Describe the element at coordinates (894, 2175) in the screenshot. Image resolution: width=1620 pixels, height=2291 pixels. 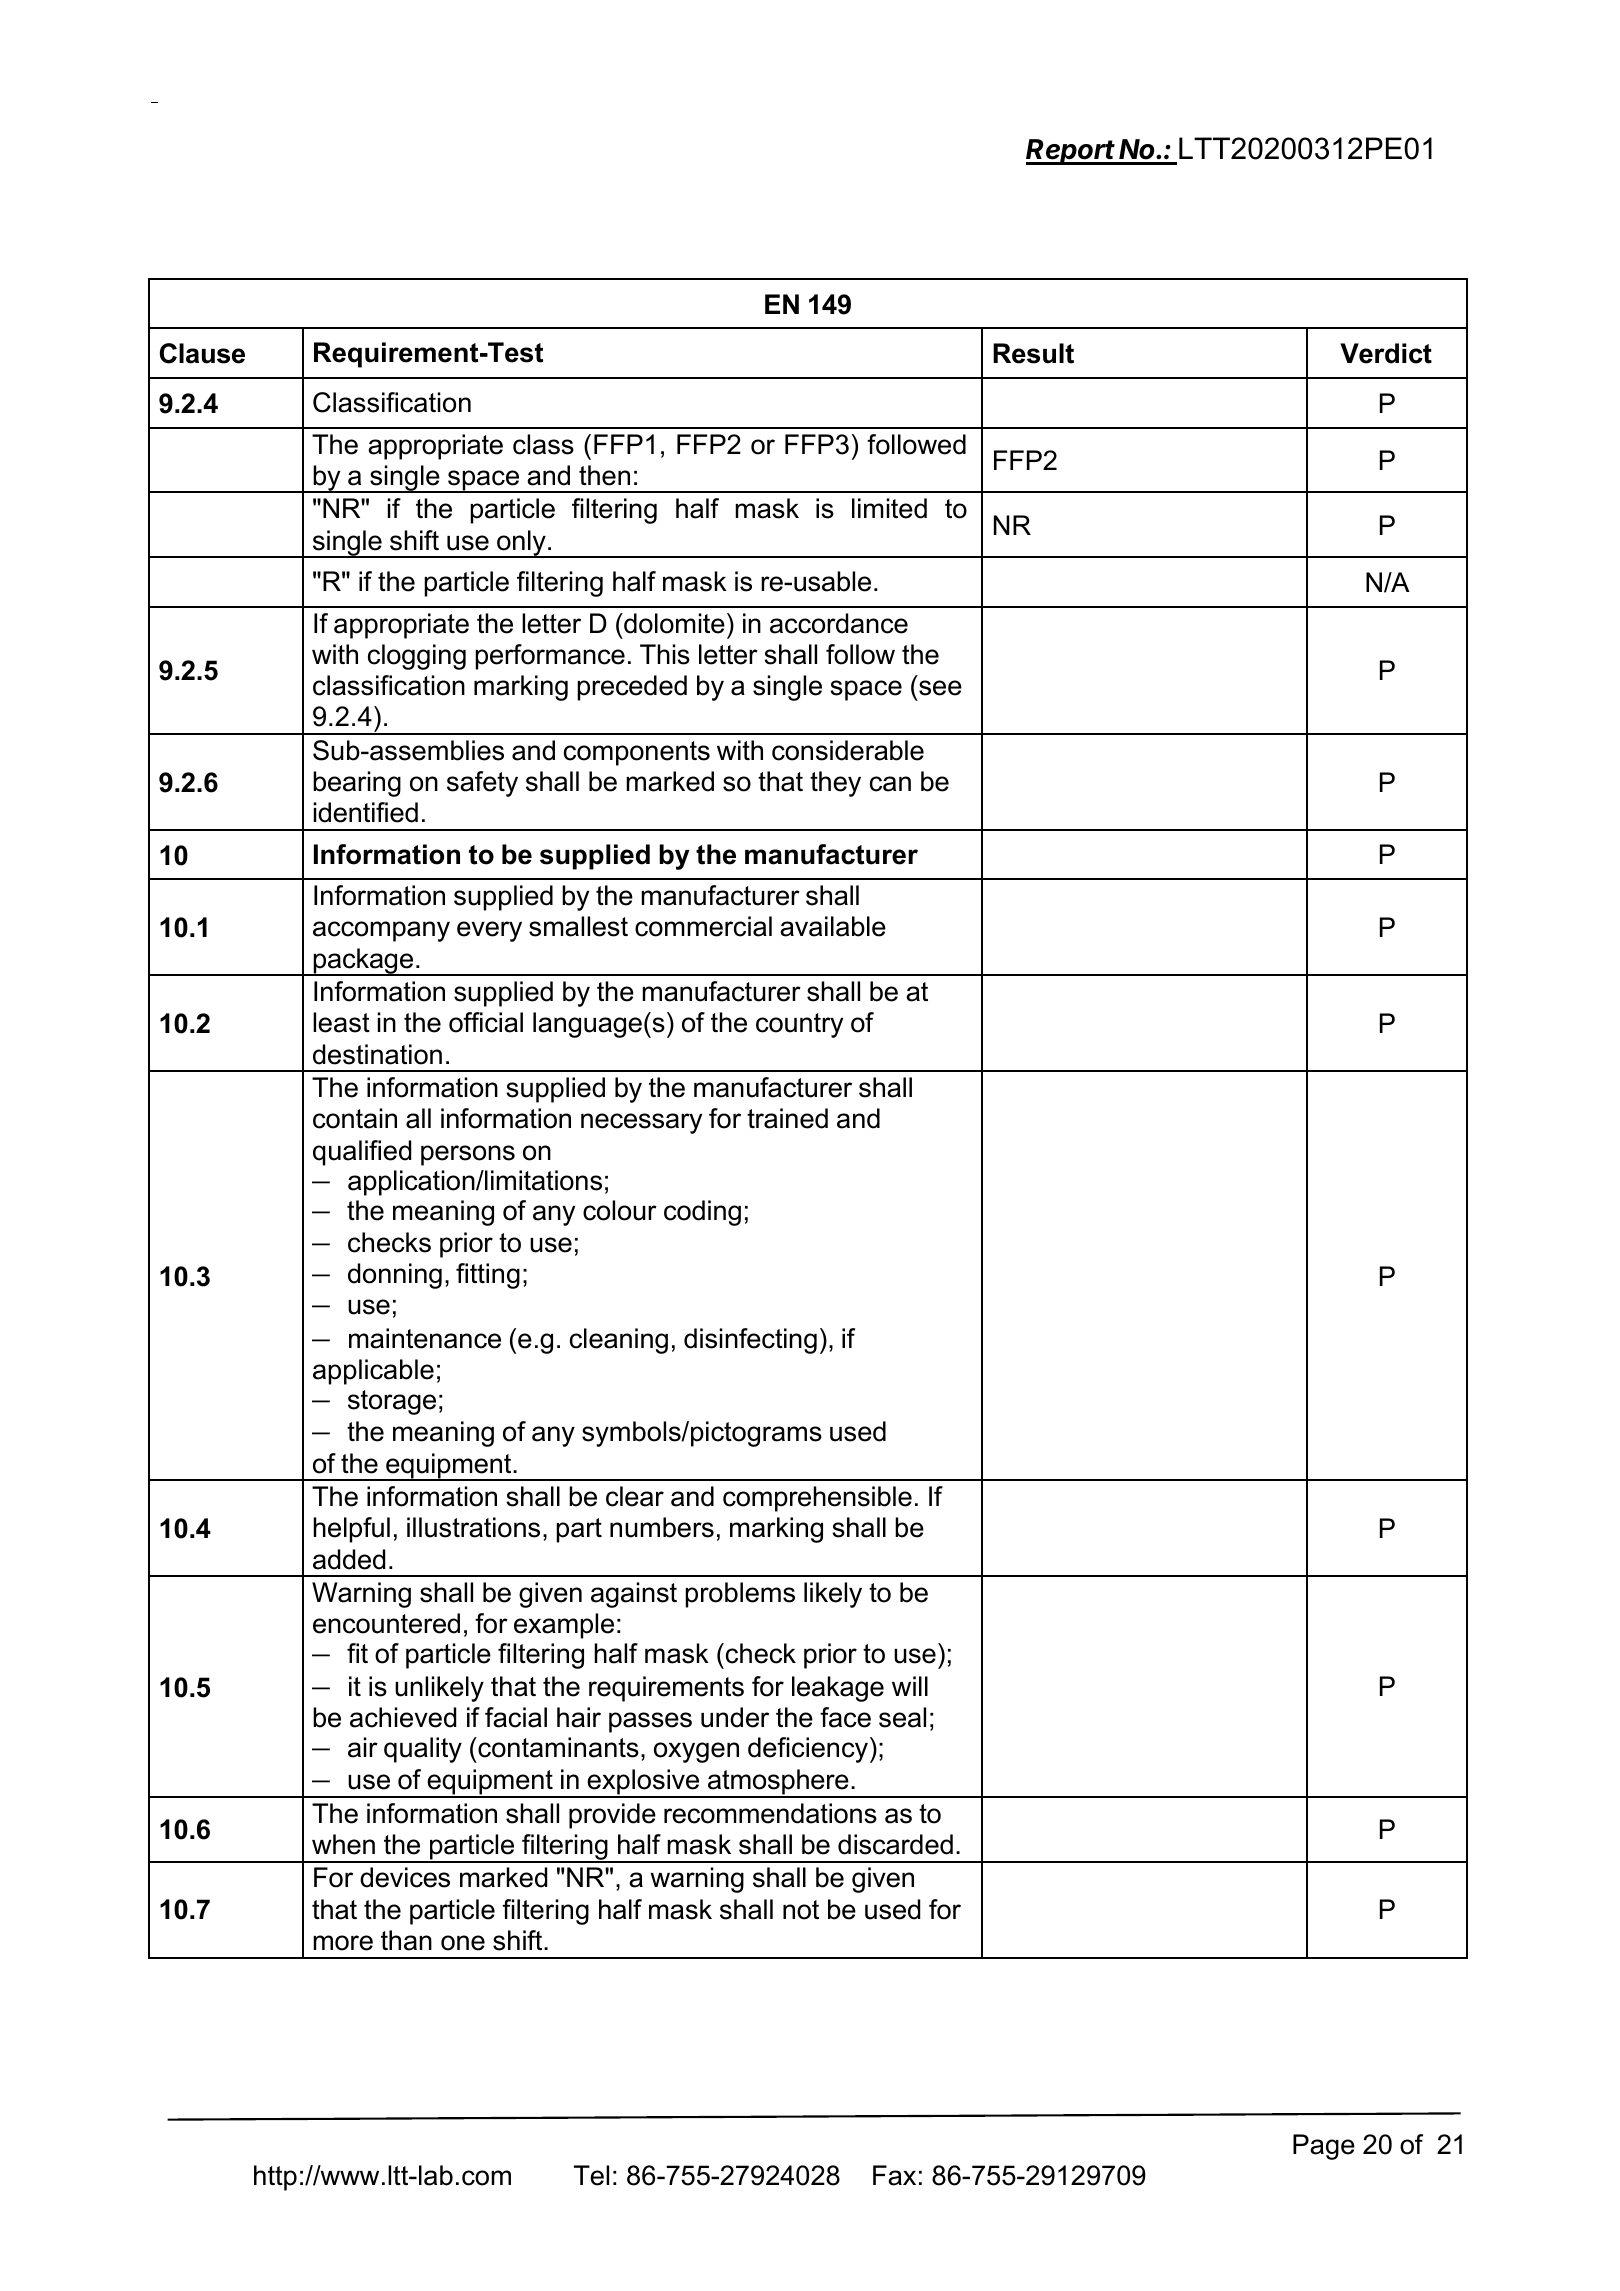
I see `Fax` at that location.
